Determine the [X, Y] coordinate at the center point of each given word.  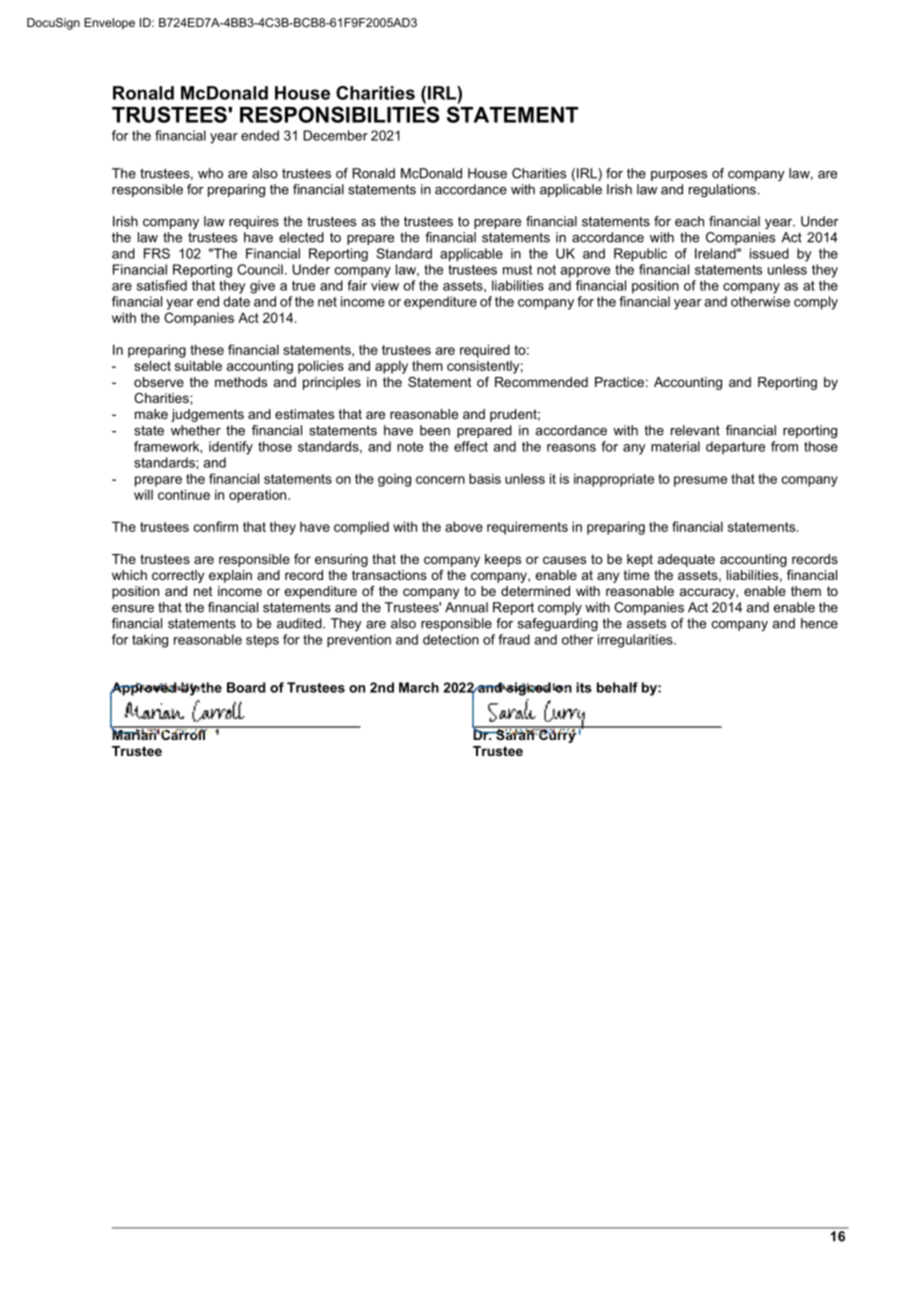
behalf [617, 687]
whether [196, 430]
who [210, 173]
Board [246, 687]
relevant [695, 430]
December [336, 135]
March [419, 687]
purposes [679, 176]
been [435, 430]
